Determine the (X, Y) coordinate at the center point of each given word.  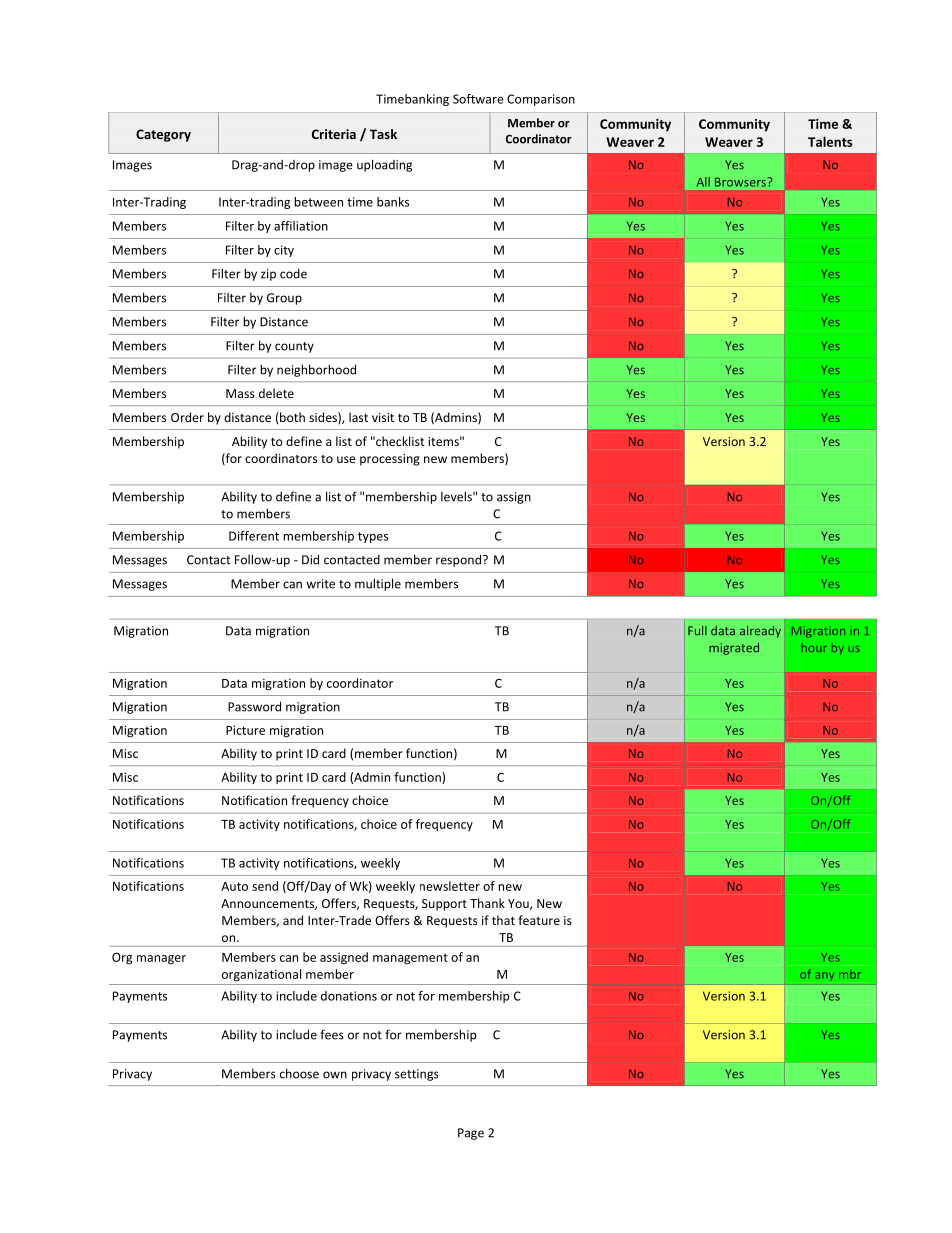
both (291, 417)
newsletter (450, 886)
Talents (830, 141)
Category (163, 135)
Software (478, 99)
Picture (245, 730)
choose (299, 1073)
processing (390, 460)
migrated (734, 649)
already (760, 632)
